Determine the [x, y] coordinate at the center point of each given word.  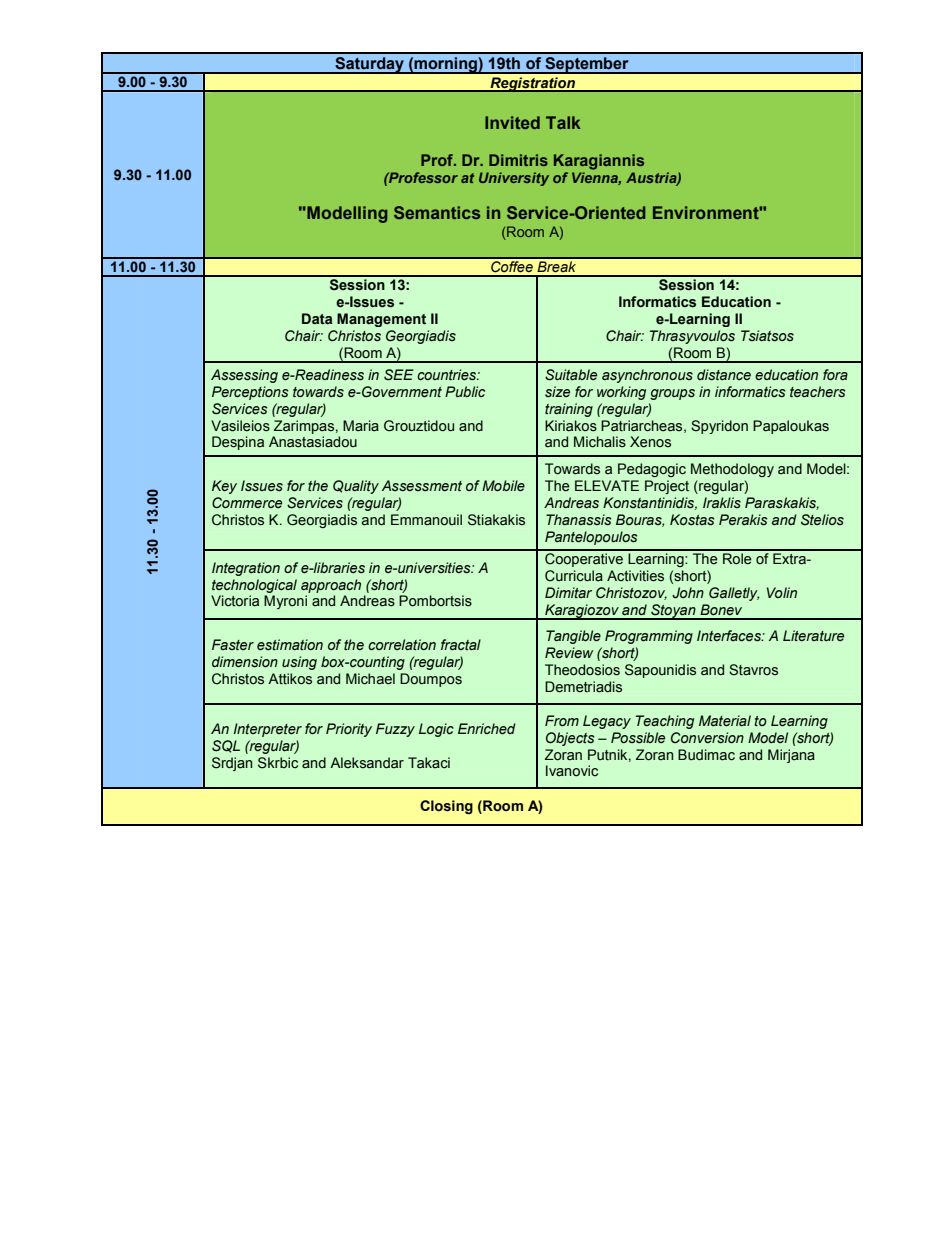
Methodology [732, 470]
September [587, 65]
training [569, 410]
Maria [361, 425]
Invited [512, 122]
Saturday [369, 65]
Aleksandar [367, 763]
